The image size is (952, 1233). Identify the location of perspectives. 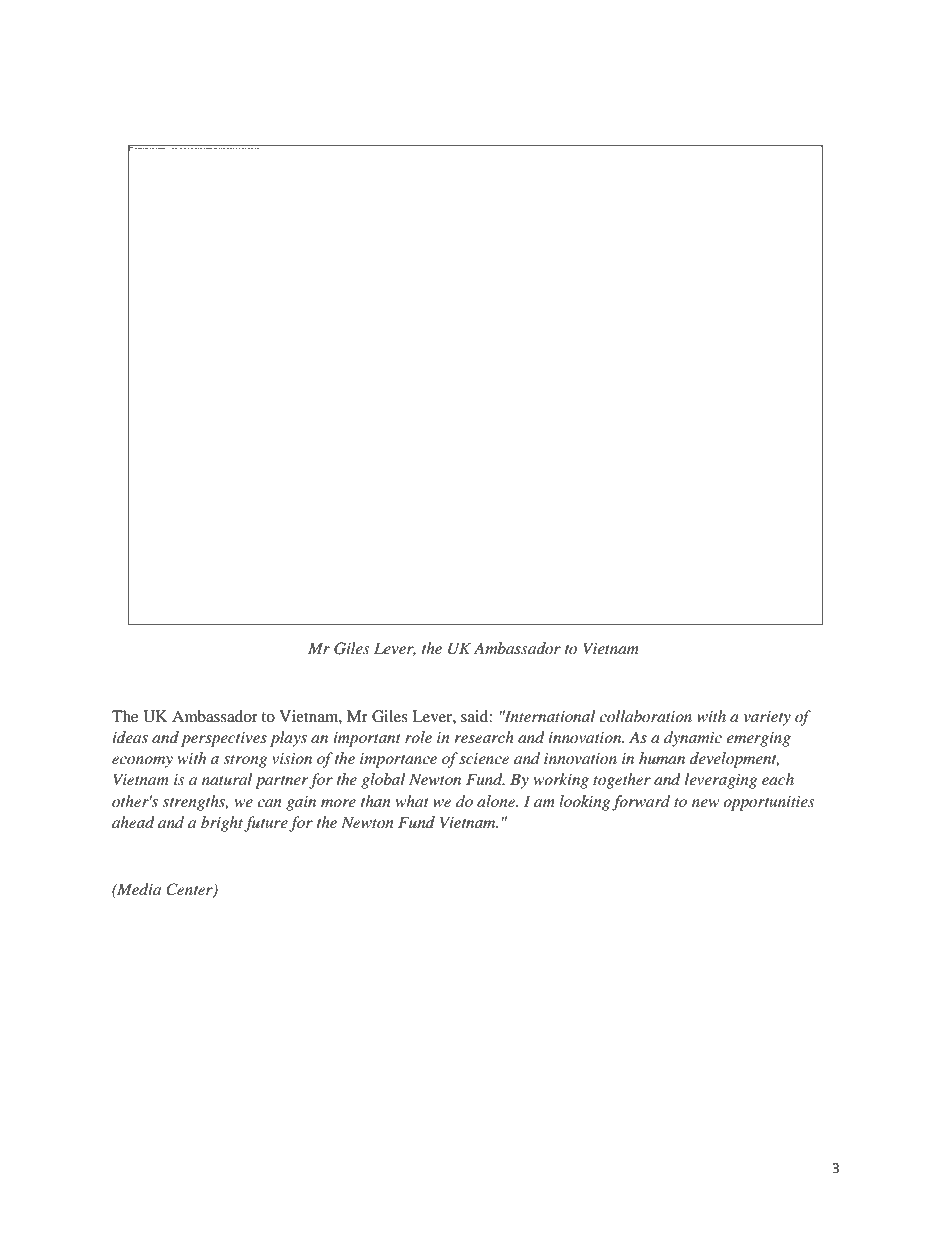
(224, 739).
